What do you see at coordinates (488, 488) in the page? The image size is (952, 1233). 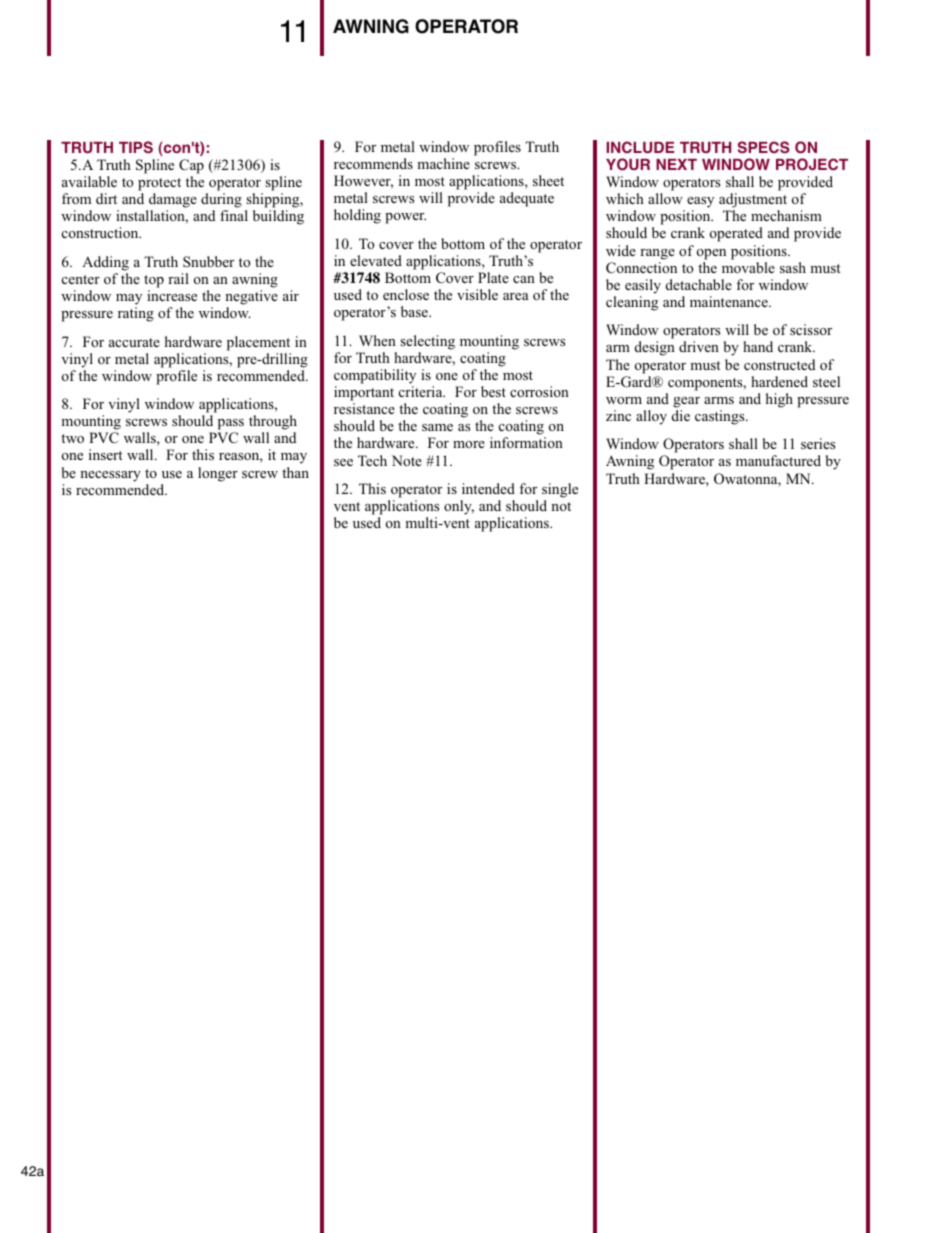 I see `intended` at bounding box center [488, 488].
